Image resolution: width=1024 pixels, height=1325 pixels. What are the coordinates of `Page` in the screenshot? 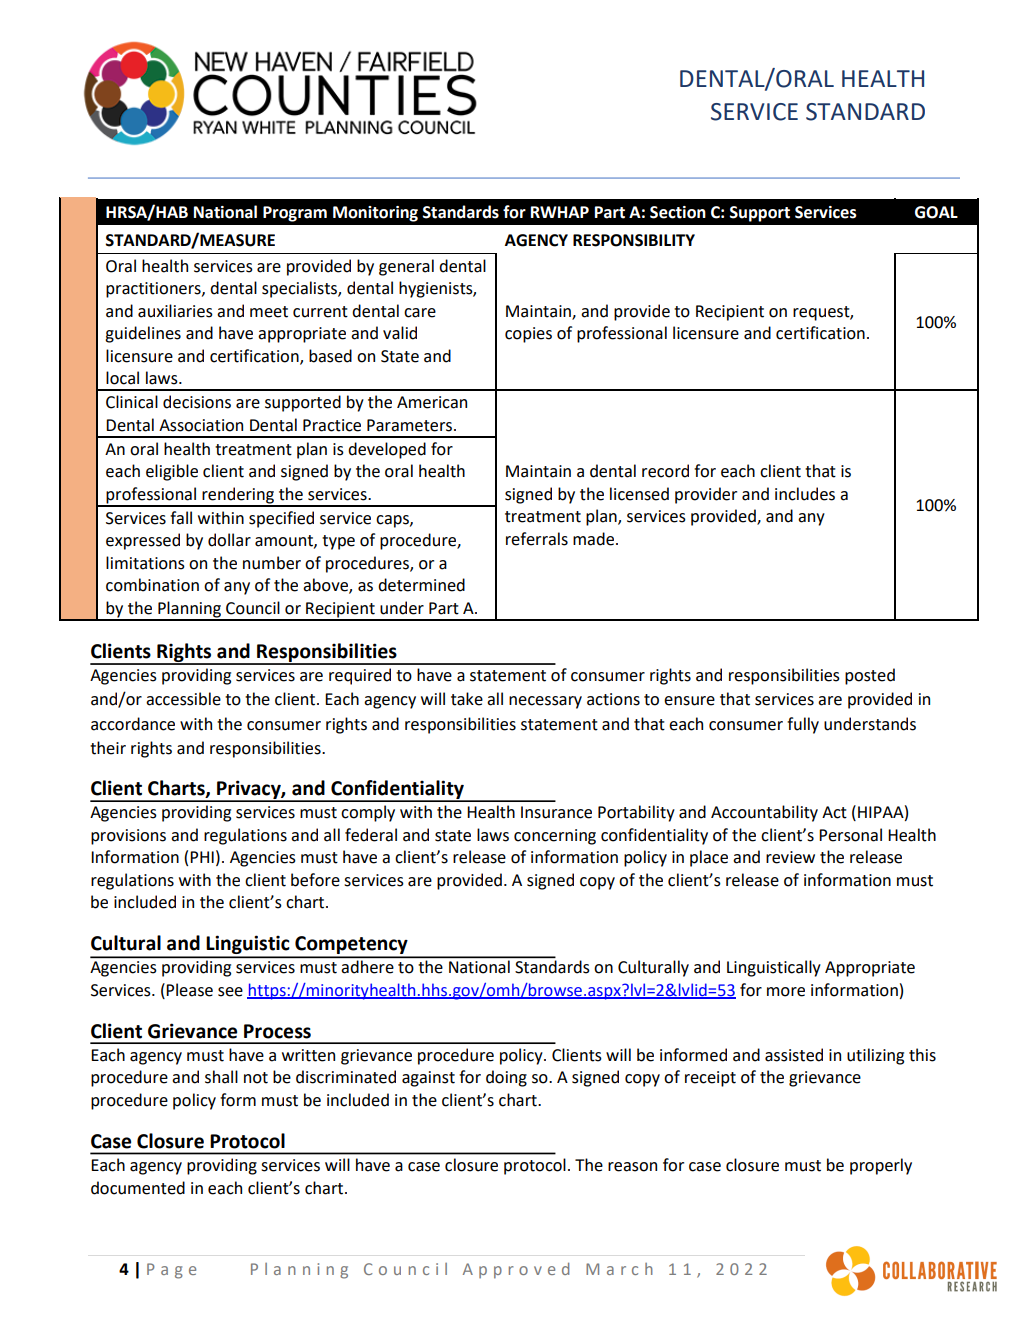 It's located at (171, 1271).
